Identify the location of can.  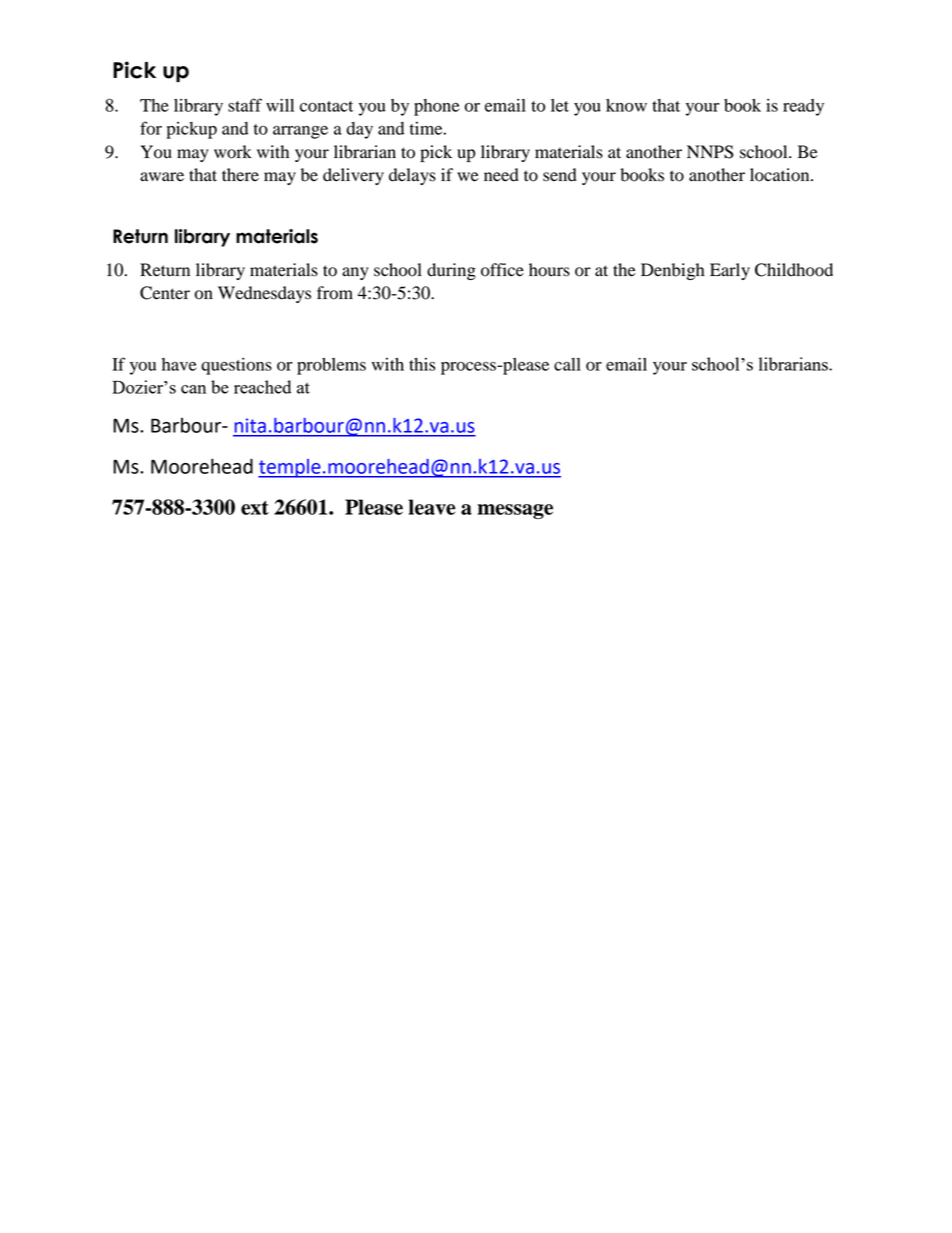
(193, 389).
